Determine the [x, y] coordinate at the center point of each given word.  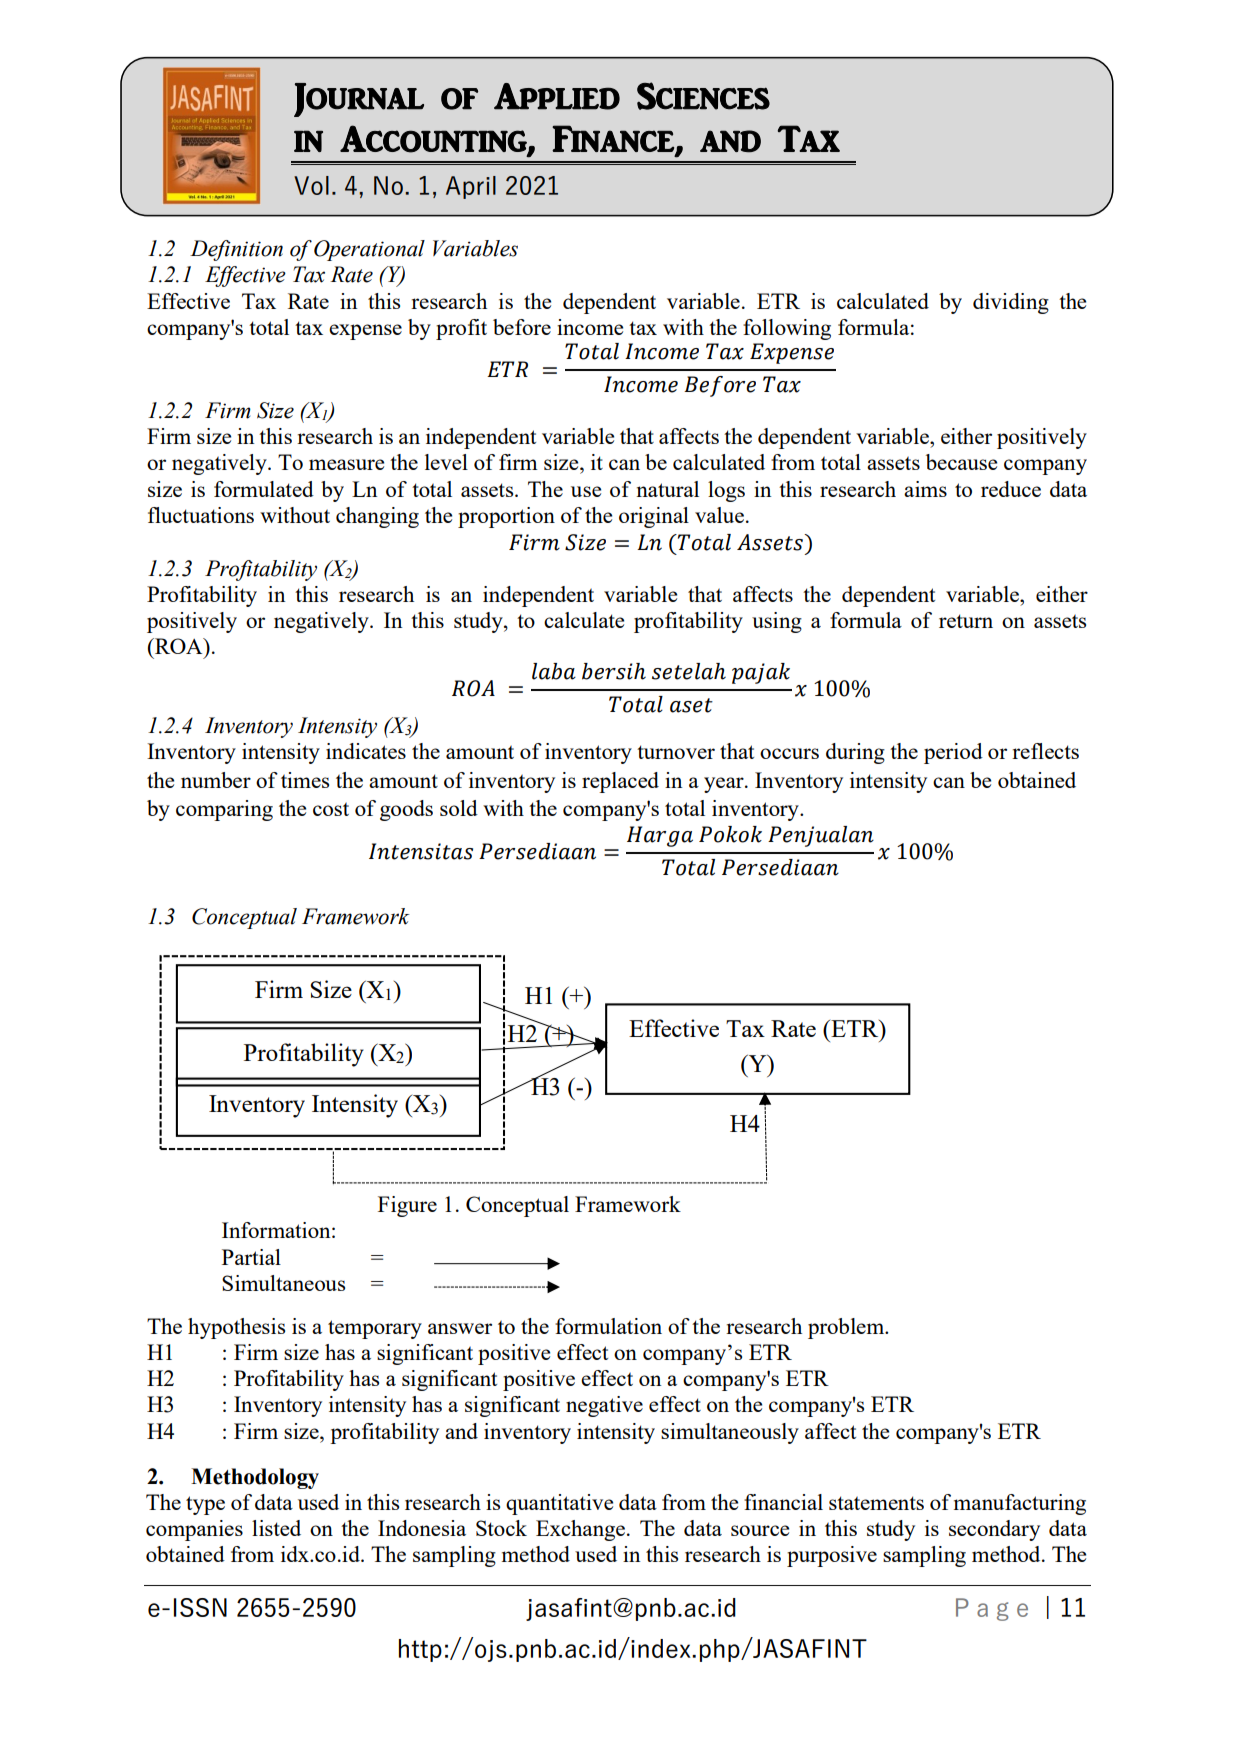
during [855, 753]
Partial [251, 1257]
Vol [311, 185]
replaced [620, 782]
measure [346, 464]
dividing [1011, 303]
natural [667, 489]
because [961, 462]
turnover [676, 752]
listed [276, 1528]
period [953, 753]
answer [460, 1328]
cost [331, 809]
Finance [614, 139]
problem [847, 1328]
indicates [366, 751]
